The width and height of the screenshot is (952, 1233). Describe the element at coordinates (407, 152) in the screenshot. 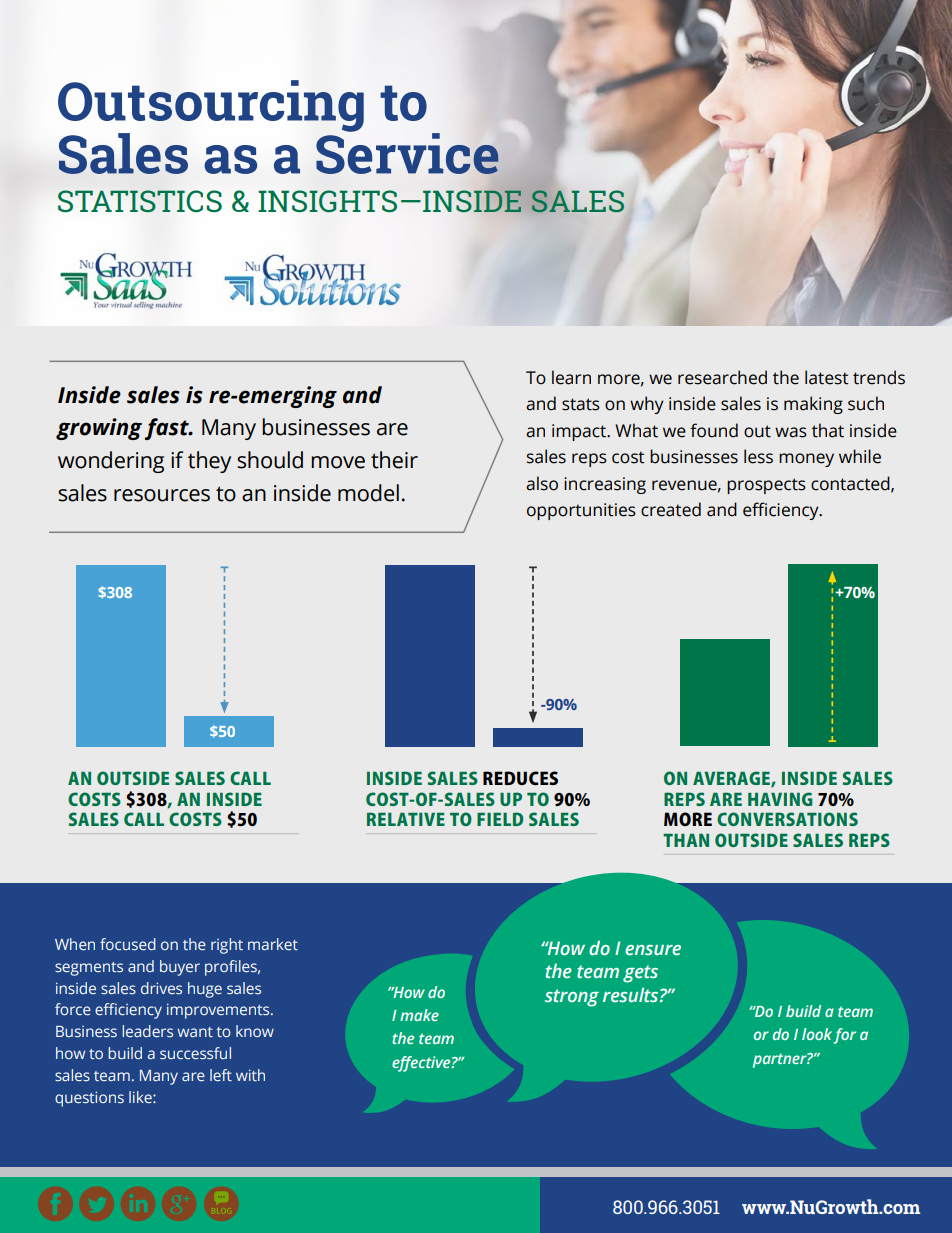

I see `Service` at that location.
